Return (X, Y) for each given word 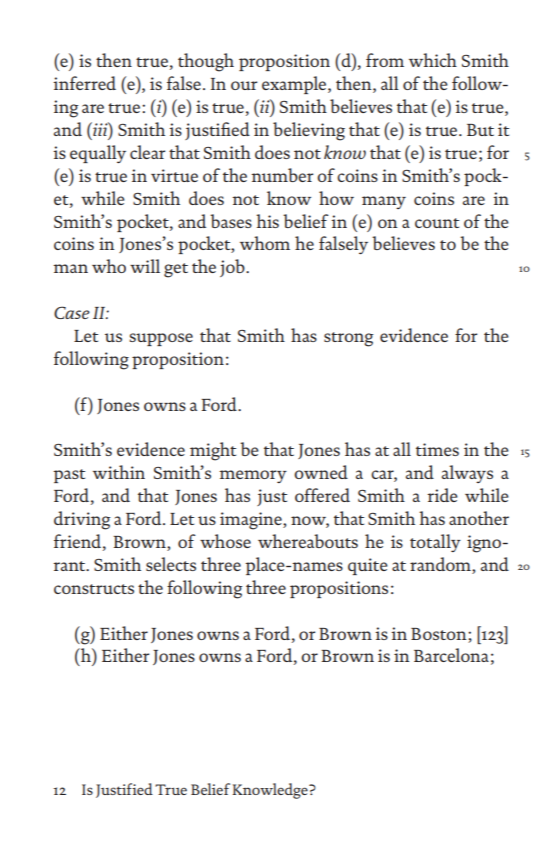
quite (368, 566)
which (433, 60)
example (295, 85)
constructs (94, 589)
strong (349, 339)
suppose (161, 339)
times (437, 449)
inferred (84, 83)
